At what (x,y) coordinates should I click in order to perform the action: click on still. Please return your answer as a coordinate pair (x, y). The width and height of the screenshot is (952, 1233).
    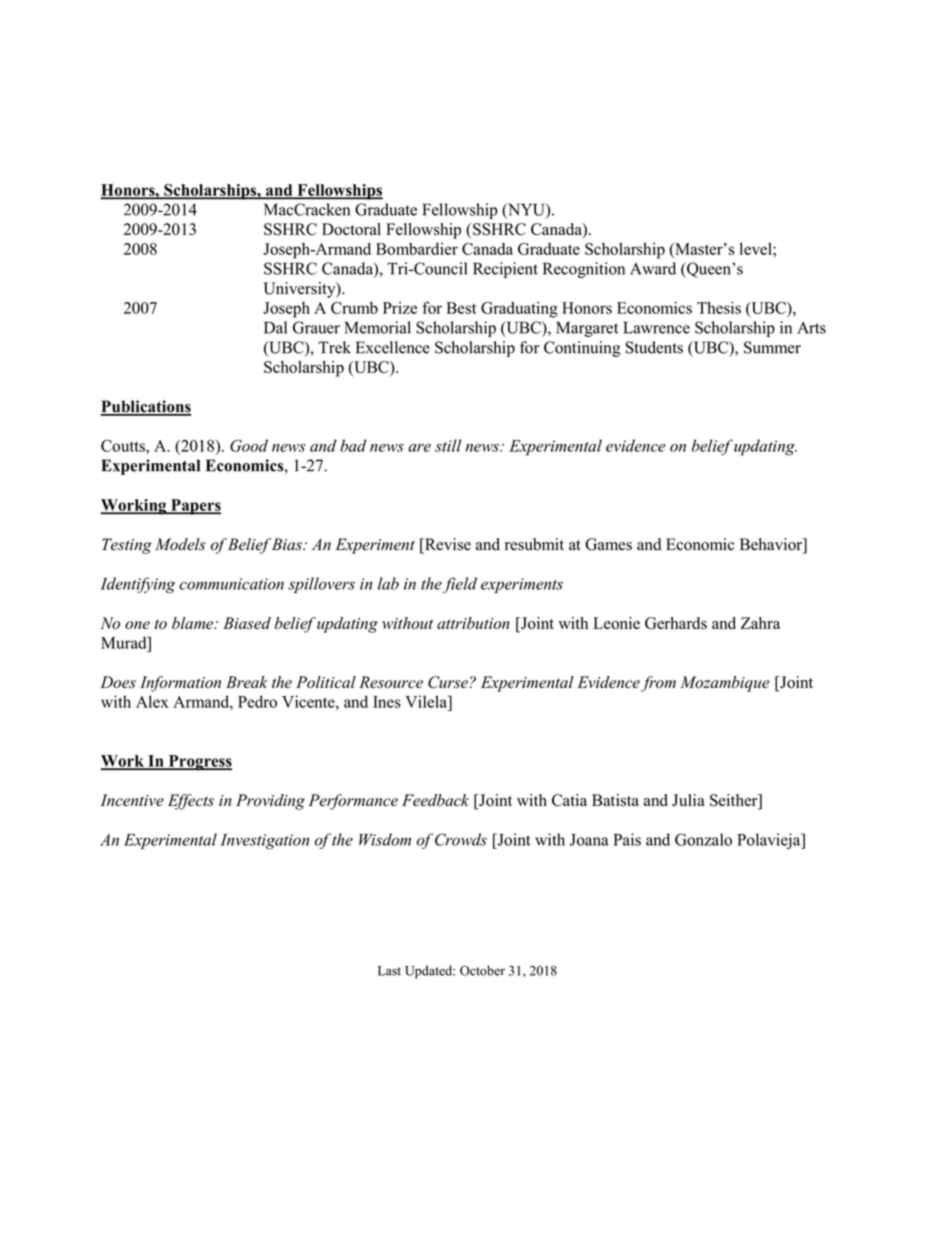
    Looking at the image, I should click on (448, 445).
